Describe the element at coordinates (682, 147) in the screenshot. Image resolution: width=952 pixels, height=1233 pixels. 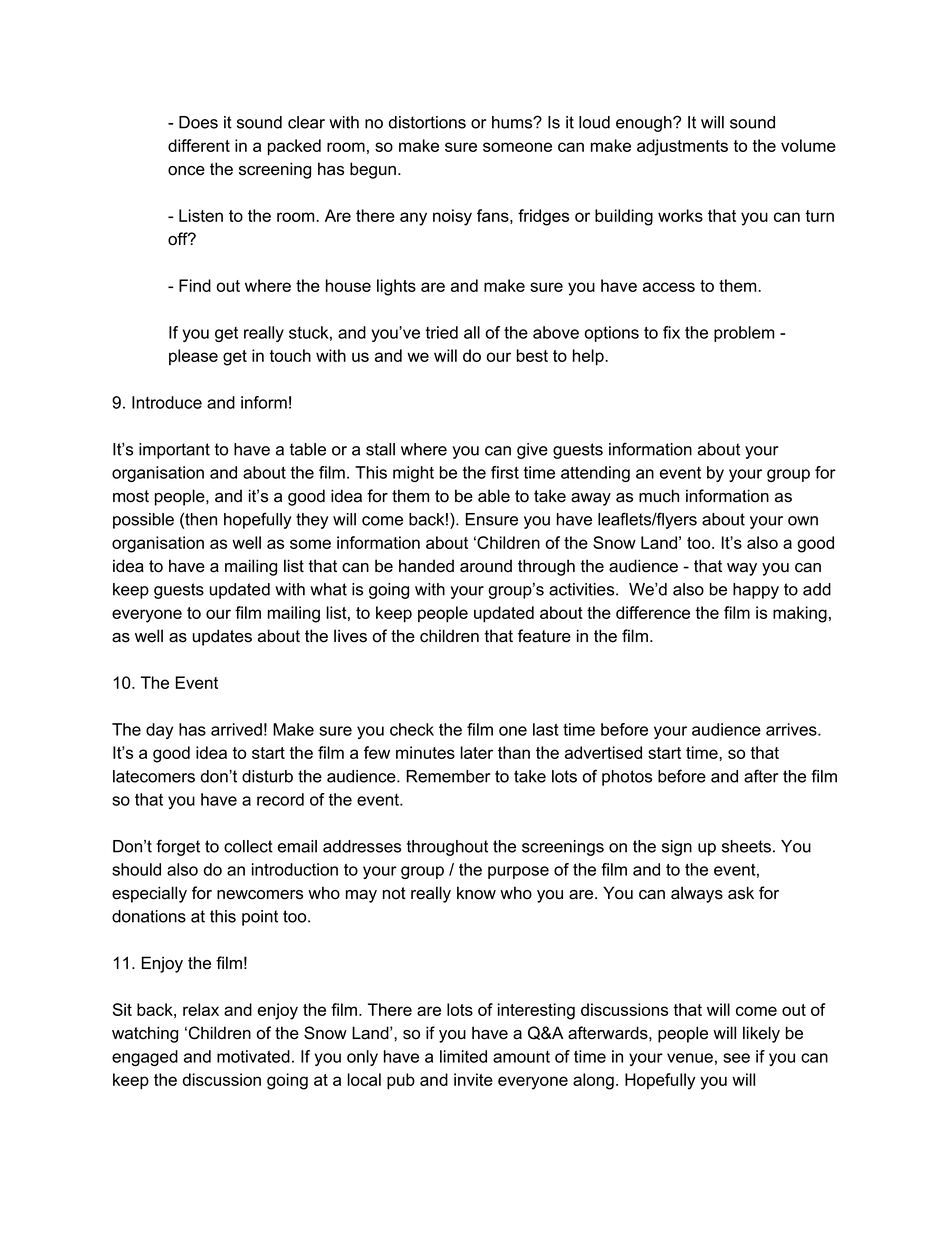
I see `adjustments` at that location.
